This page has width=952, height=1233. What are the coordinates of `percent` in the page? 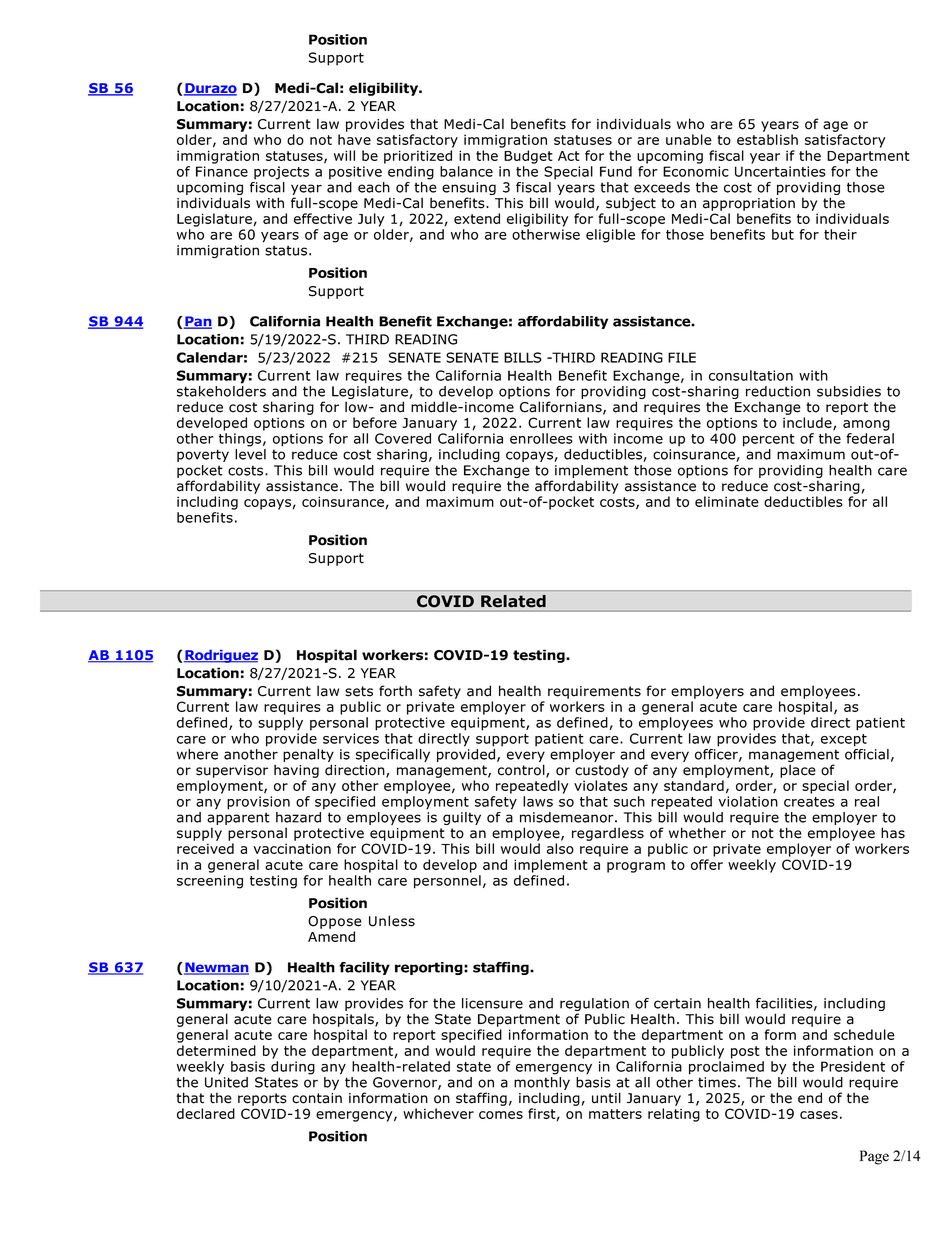 It's located at (769, 440).
